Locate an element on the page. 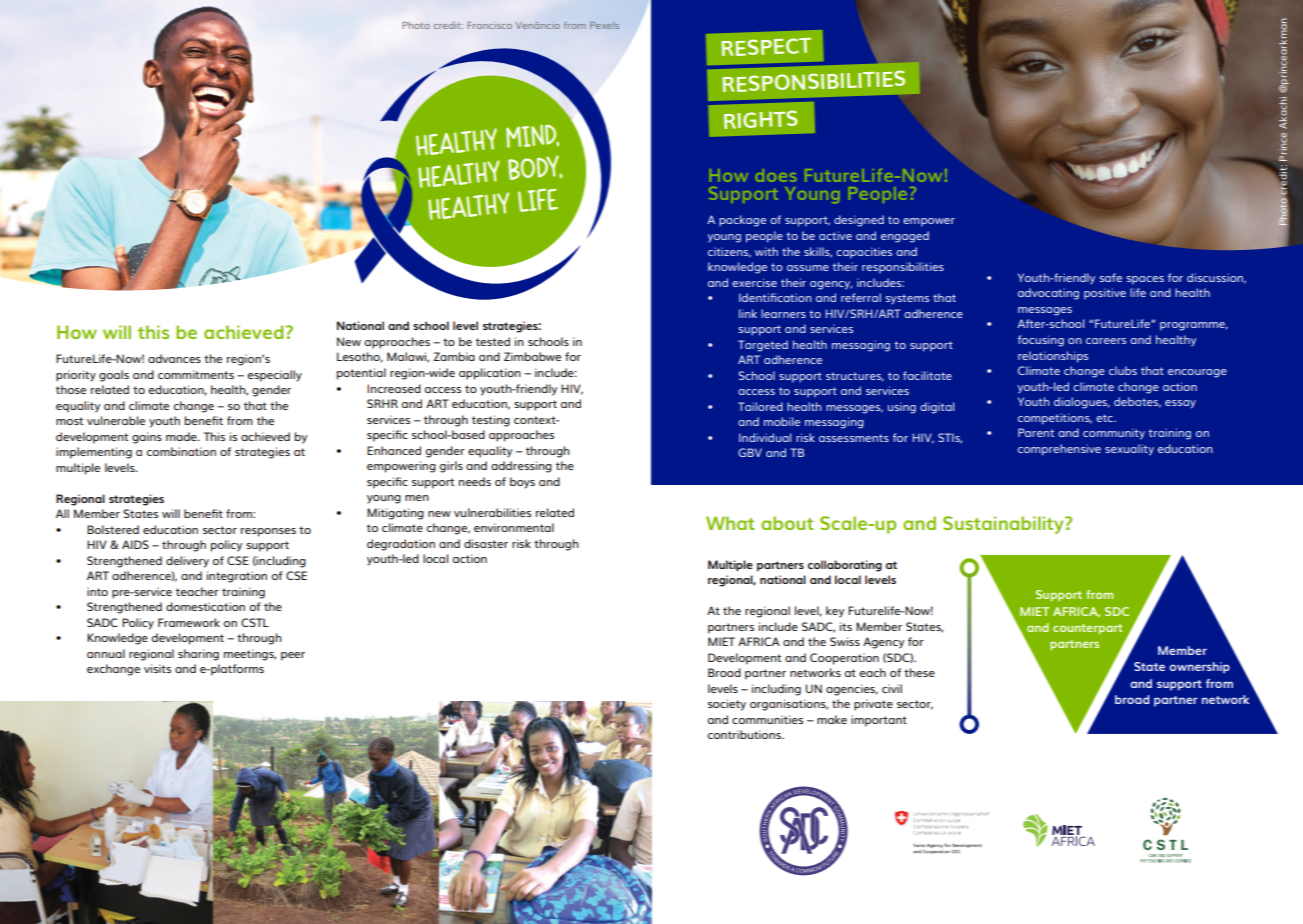  Francisco is located at coordinates (490, 25).
